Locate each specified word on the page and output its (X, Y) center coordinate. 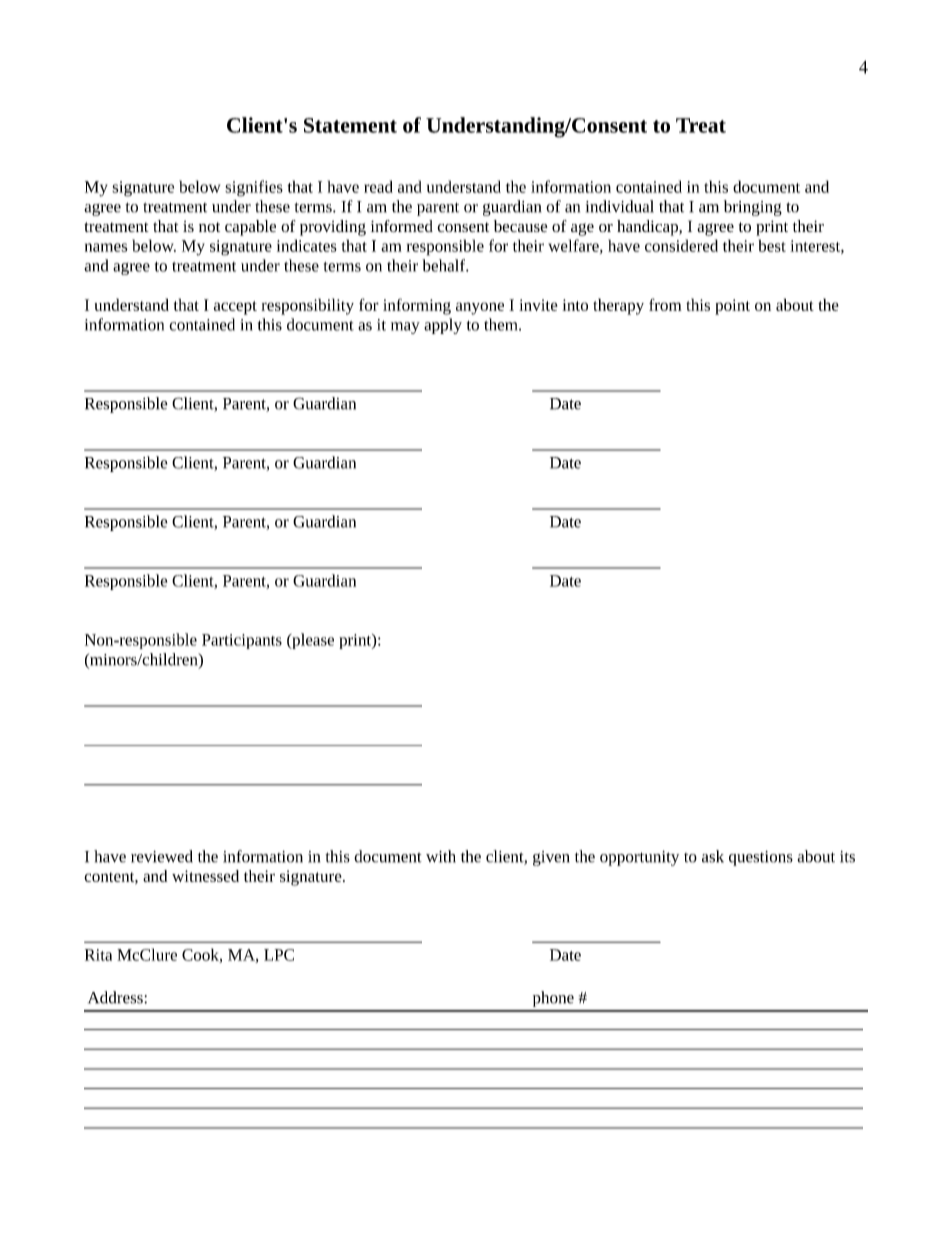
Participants (242, 641)
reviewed (162, 856)
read (378, 186)
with (441, 856)
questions (761, 858)
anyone (480, 308)
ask (713, 856)
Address (116, 997)
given (551, 858)
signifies (254, 188)
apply (443, 326)
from (665, 304)
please (312, 641)
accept (235, 308)
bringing (753, 208)
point (732, 307)
